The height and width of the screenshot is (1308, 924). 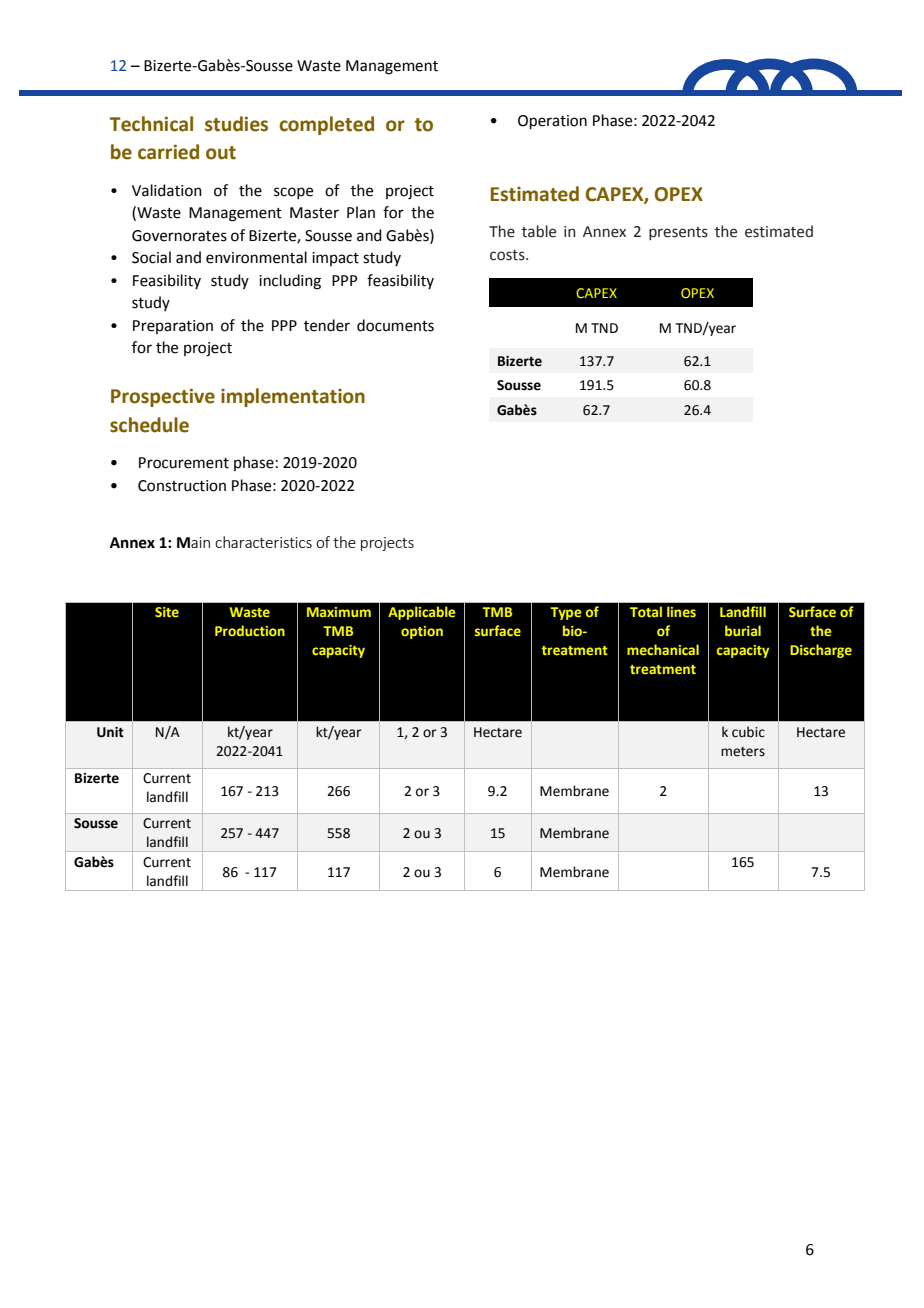 What do you see at coordinates (552, 122) in the screenshot?
I see `Operation` at bounding box center [552, 122].
